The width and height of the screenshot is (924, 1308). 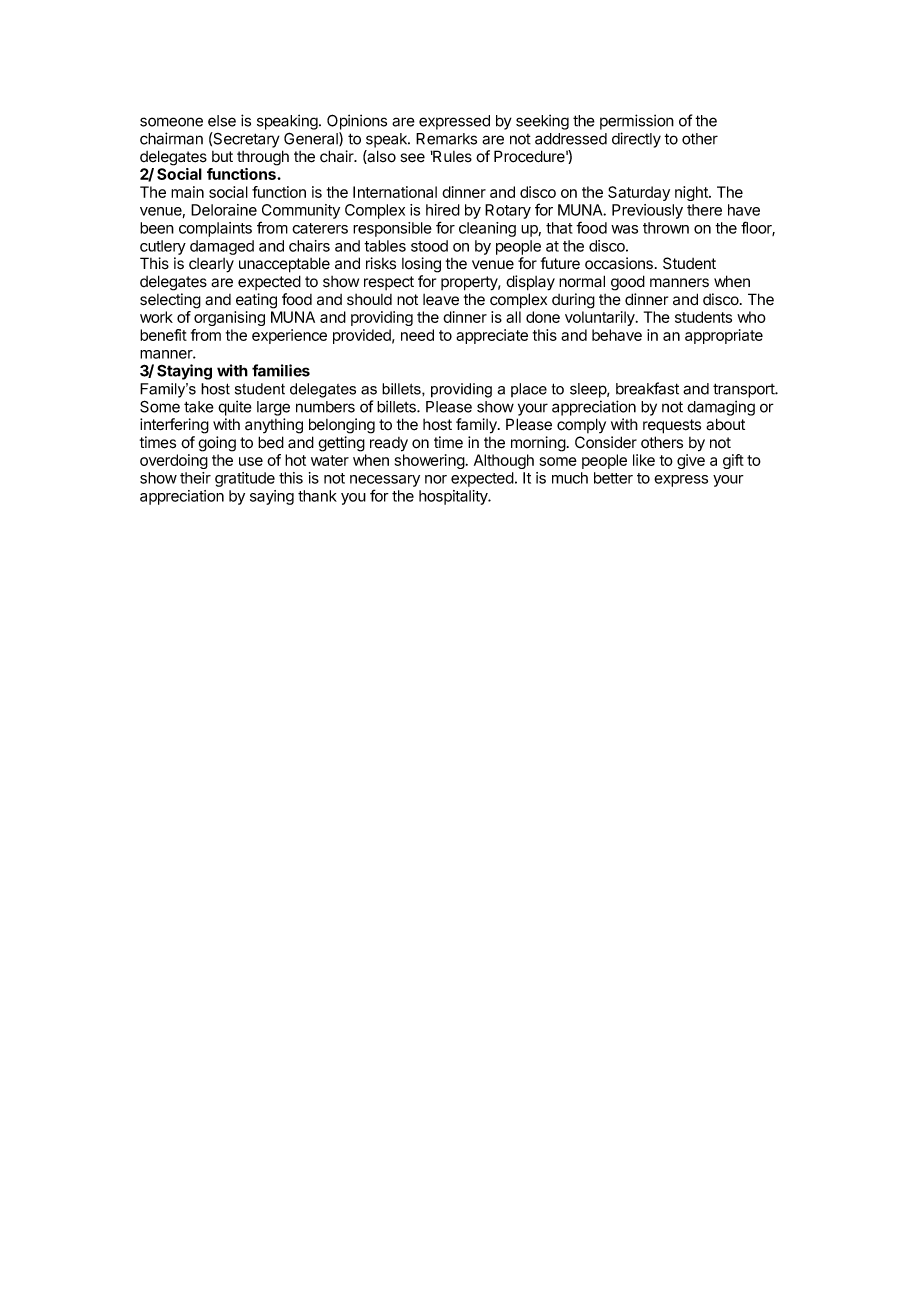 What do you see at coordinates (613, 478) in the screenshot?
I see `better` at bounding box center [613, 478].
